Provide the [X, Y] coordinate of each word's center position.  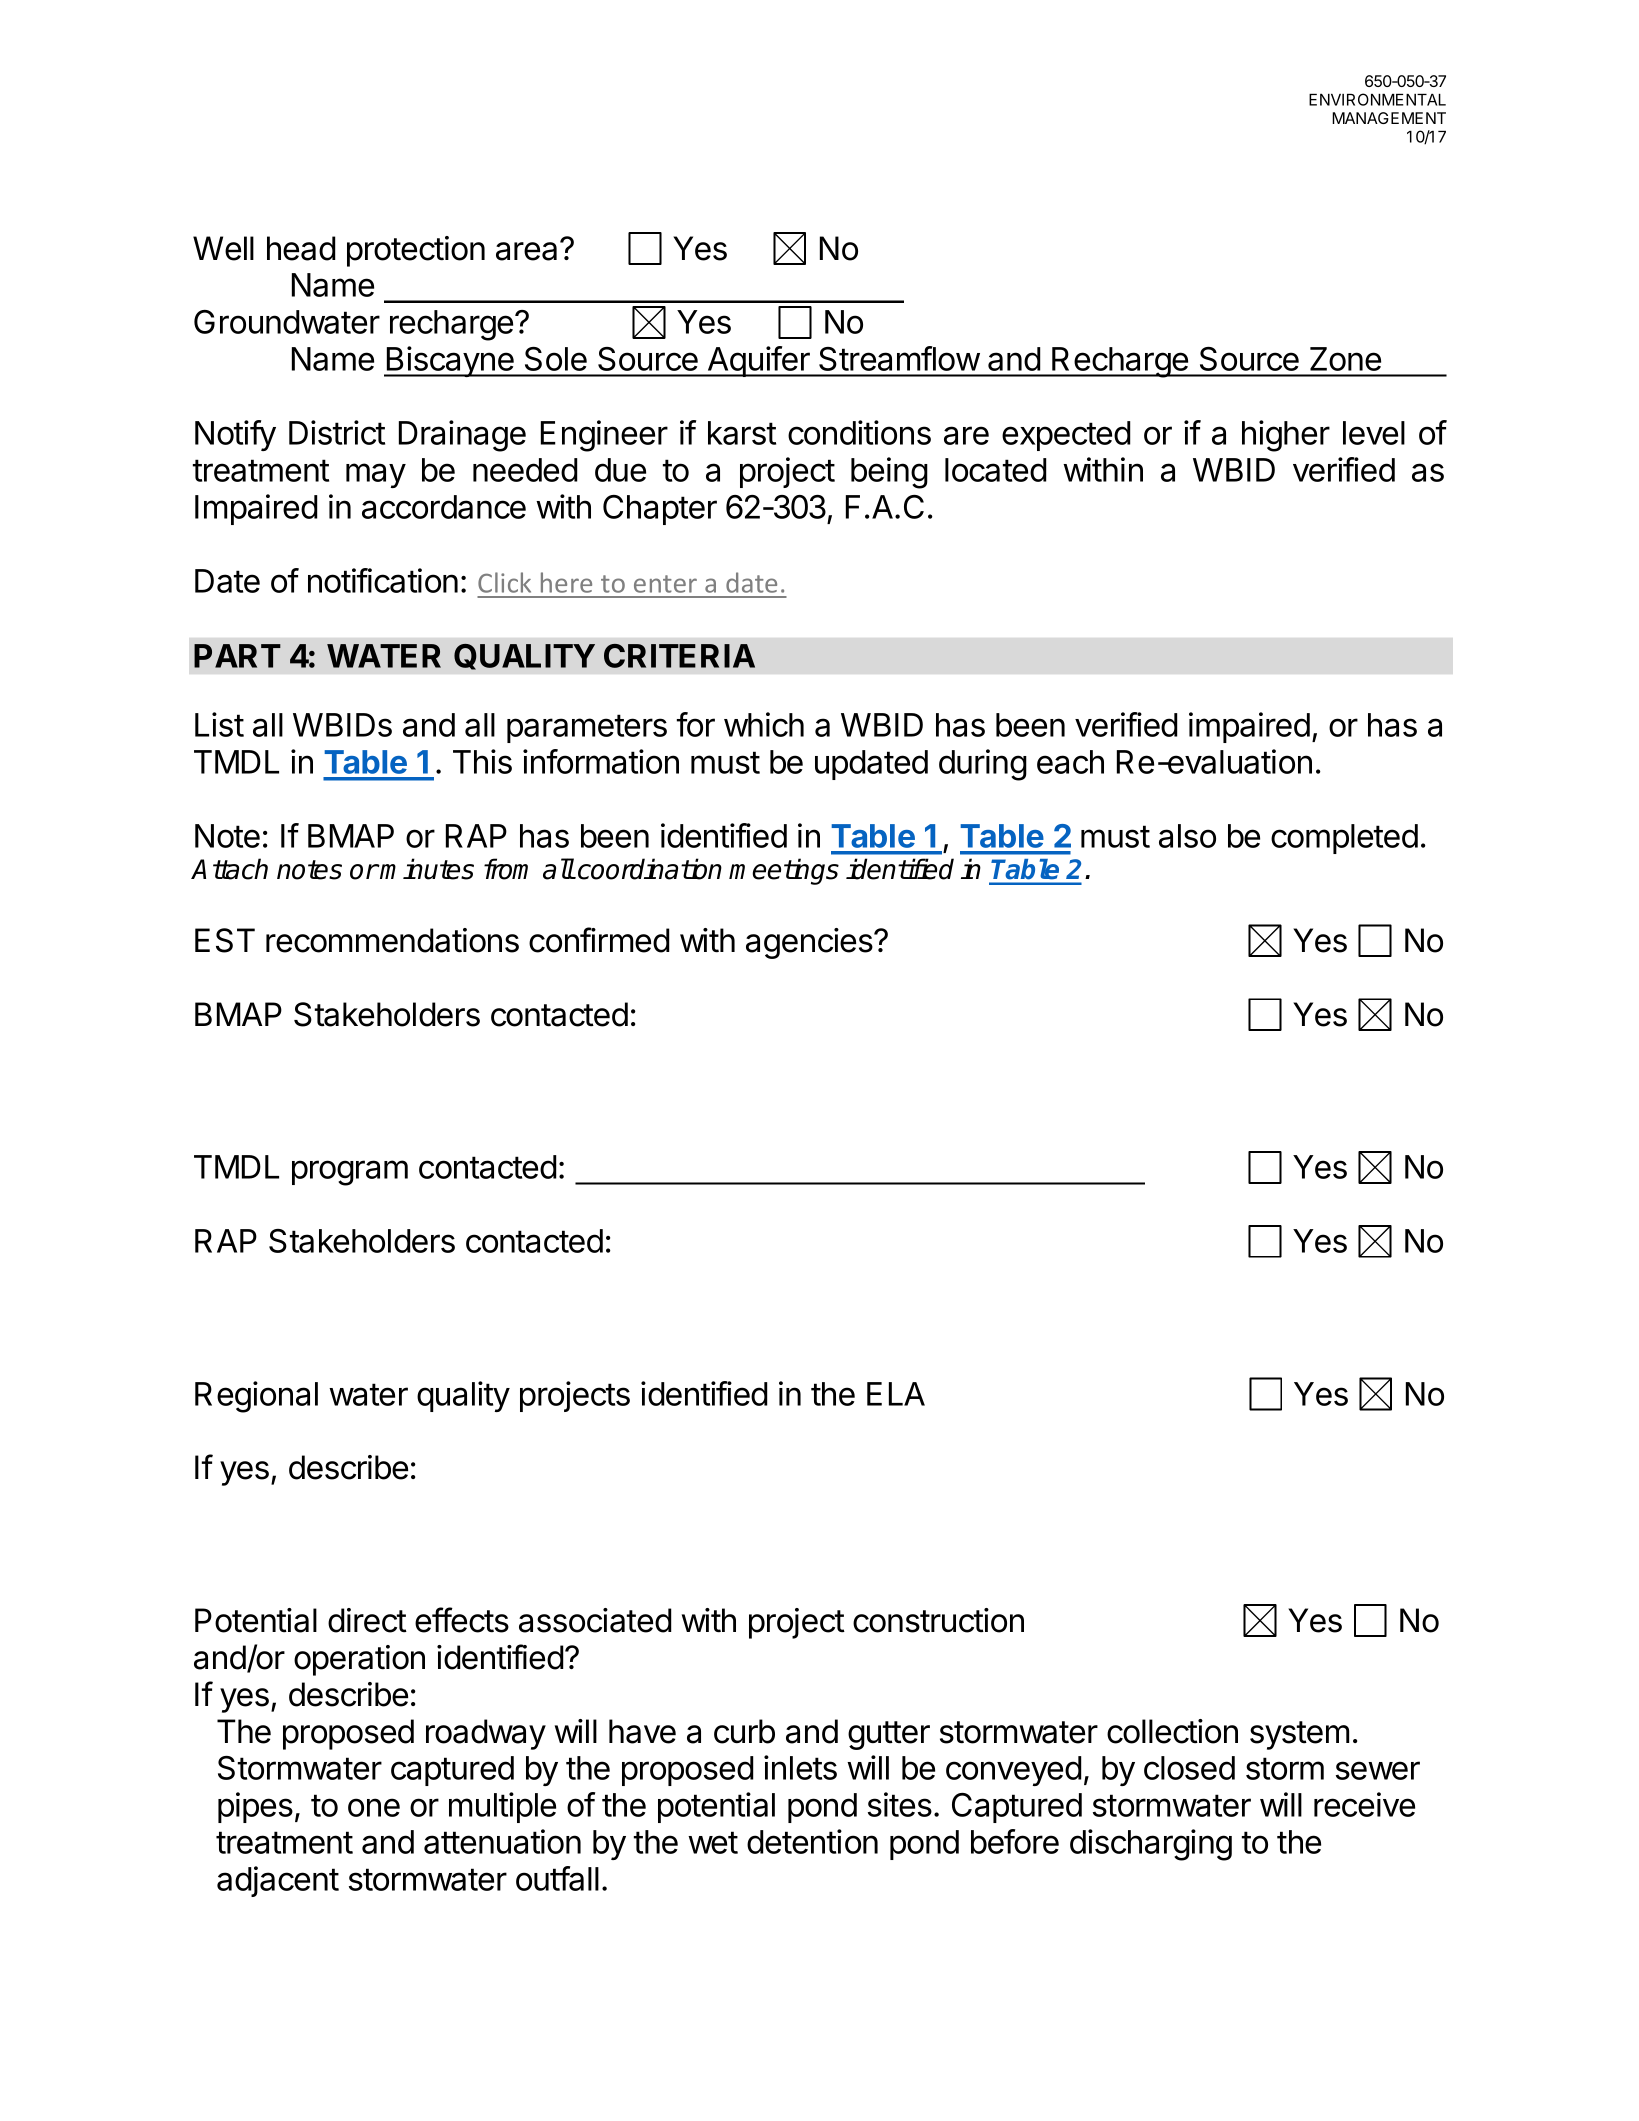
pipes [255, 1807]
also [1187, 836]
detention [812, 1841]
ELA [896, 1394]
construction [938, 1620]
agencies [810, 943]
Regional [256, 1397]
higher [1286, 436]
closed [1189, 1768]
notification [383, 580]
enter [665, 584]
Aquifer [758, 361]
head [301, 248]
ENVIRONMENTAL [1377, 99]
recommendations [392, 940]
